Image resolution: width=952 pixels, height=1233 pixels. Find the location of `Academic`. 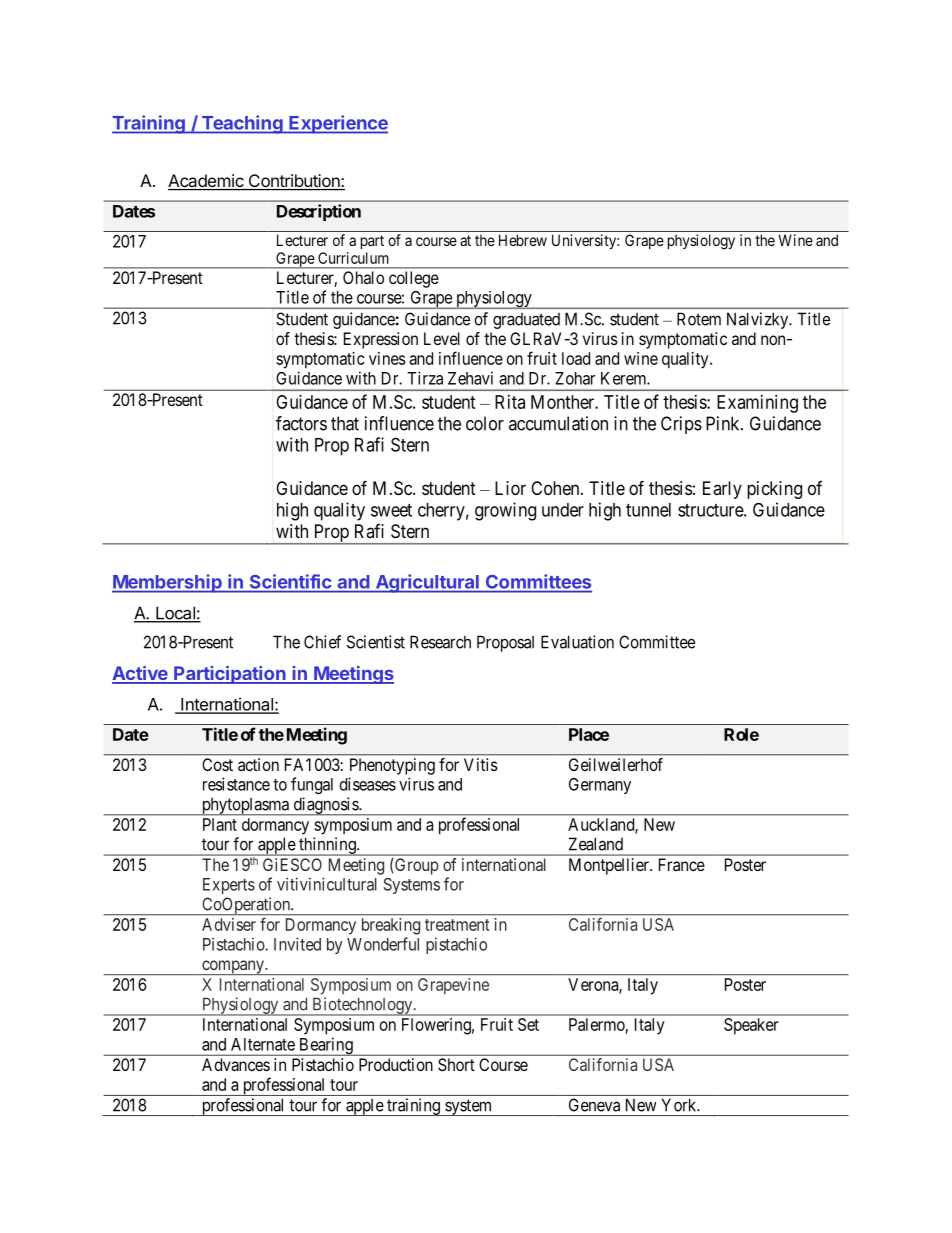

Academic is located at coordinates (207, 182).
